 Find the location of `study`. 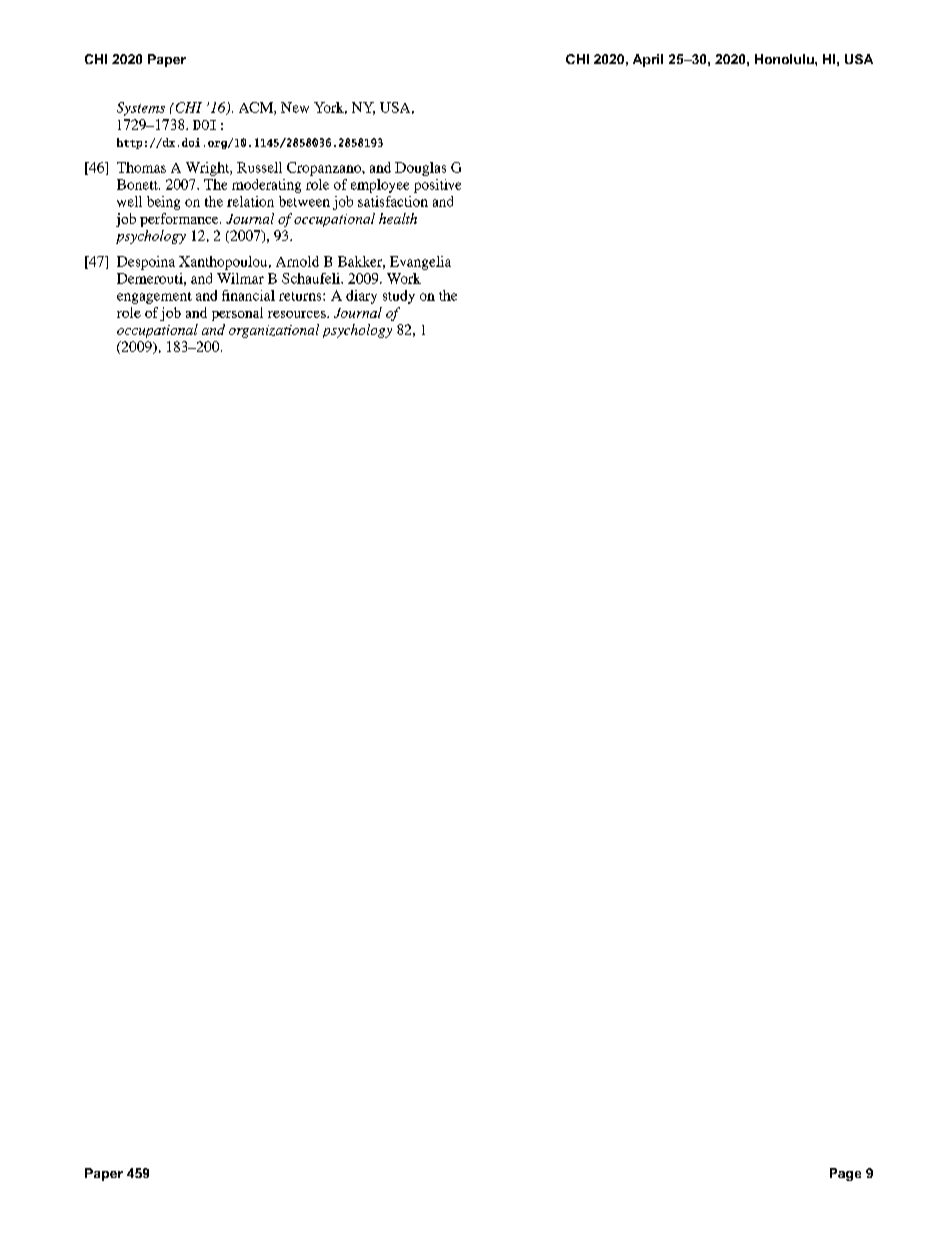

study is located at coordinates (399, 297).
